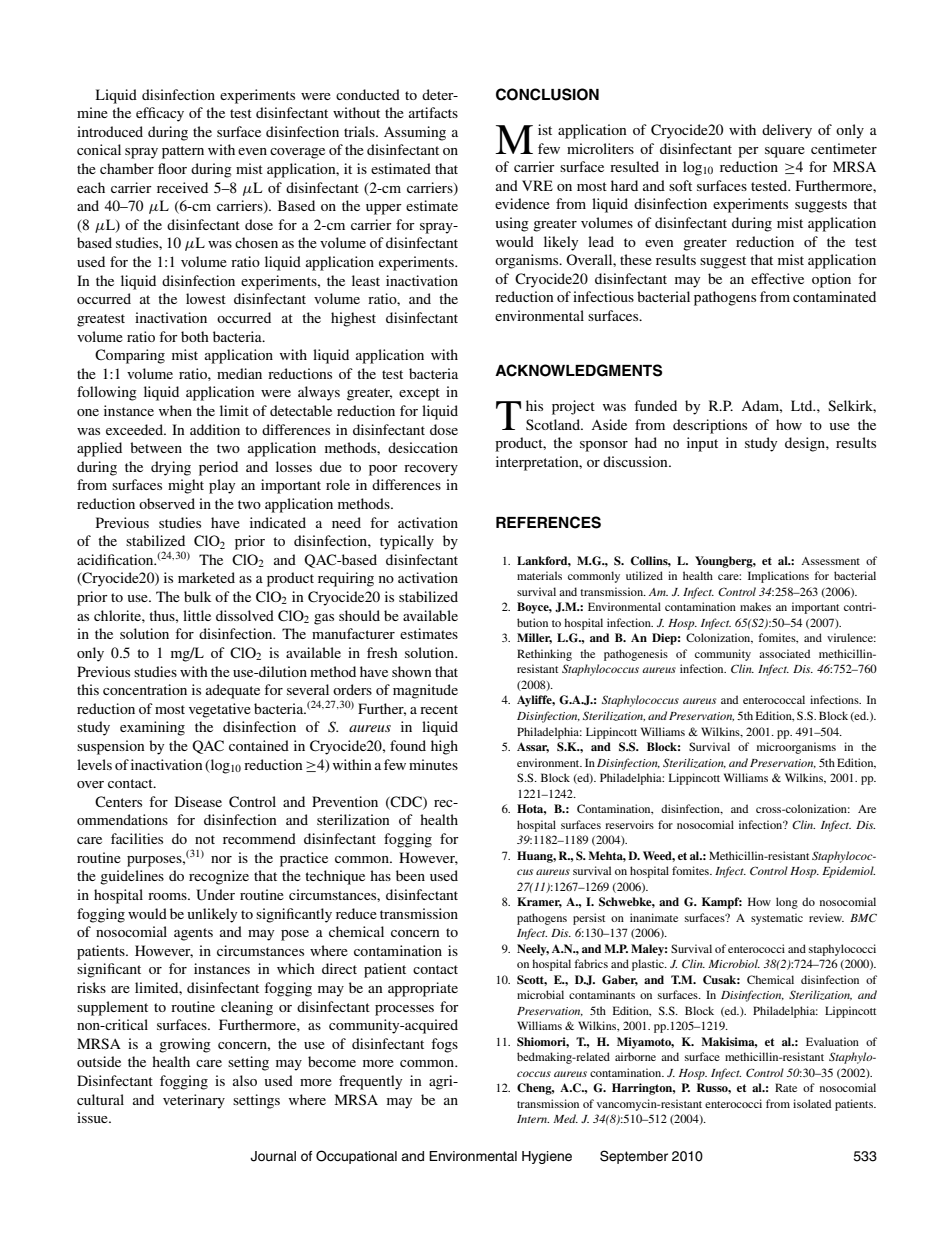 The width and height of the page is (952, 1233). Describe the element at coordinates (197, 615) in the page. I see `little` at that location.
